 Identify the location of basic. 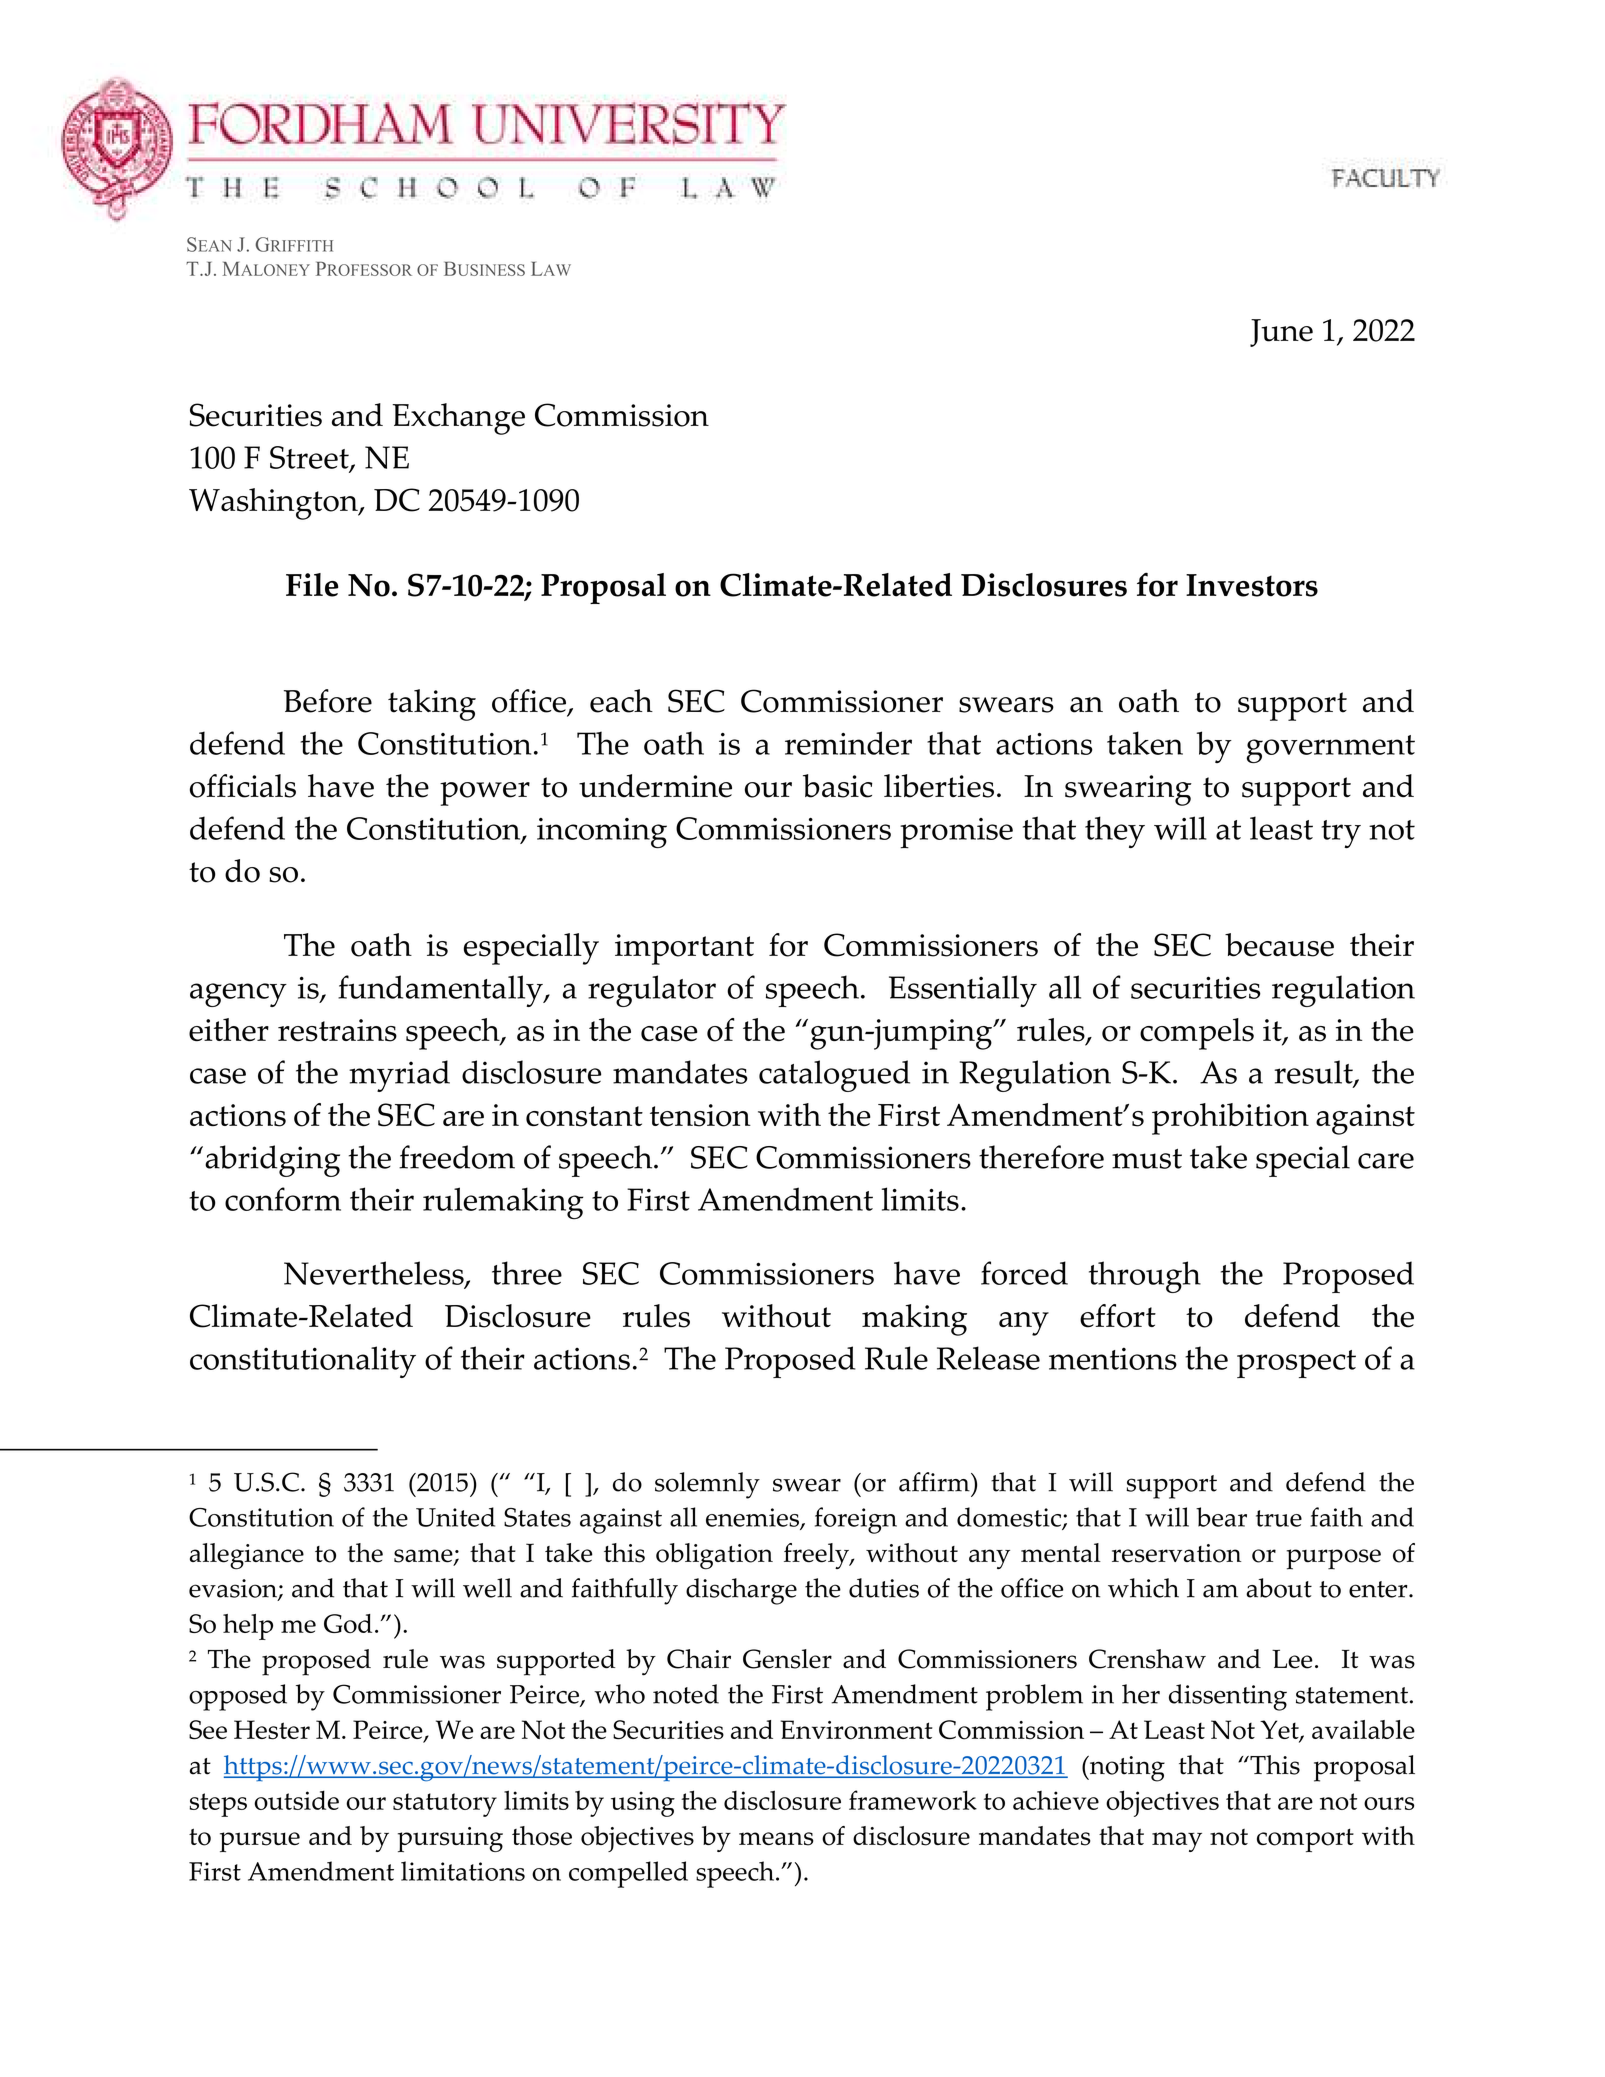
(838, 786).
